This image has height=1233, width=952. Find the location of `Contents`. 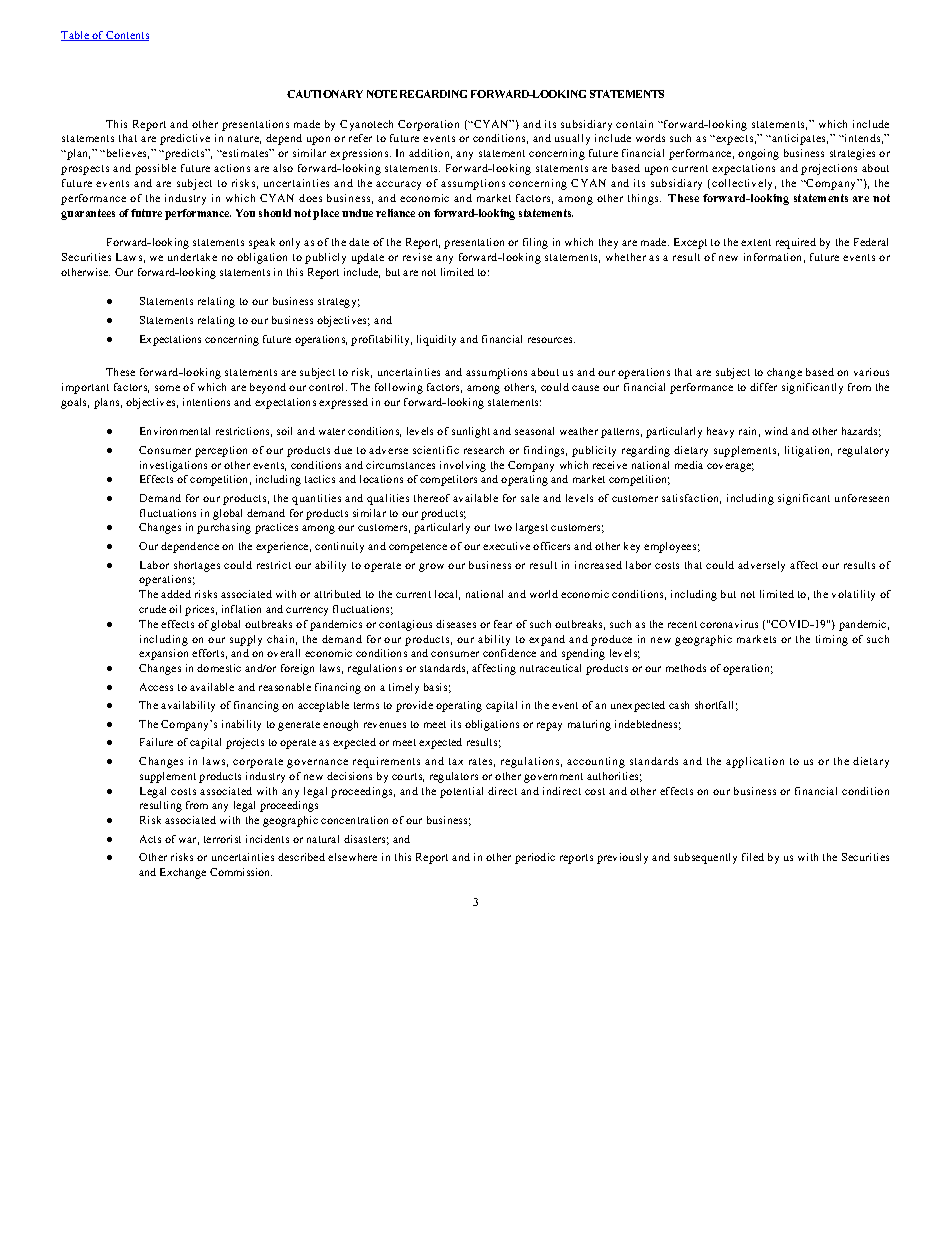

Contents is located at coordinates (127, 36).
